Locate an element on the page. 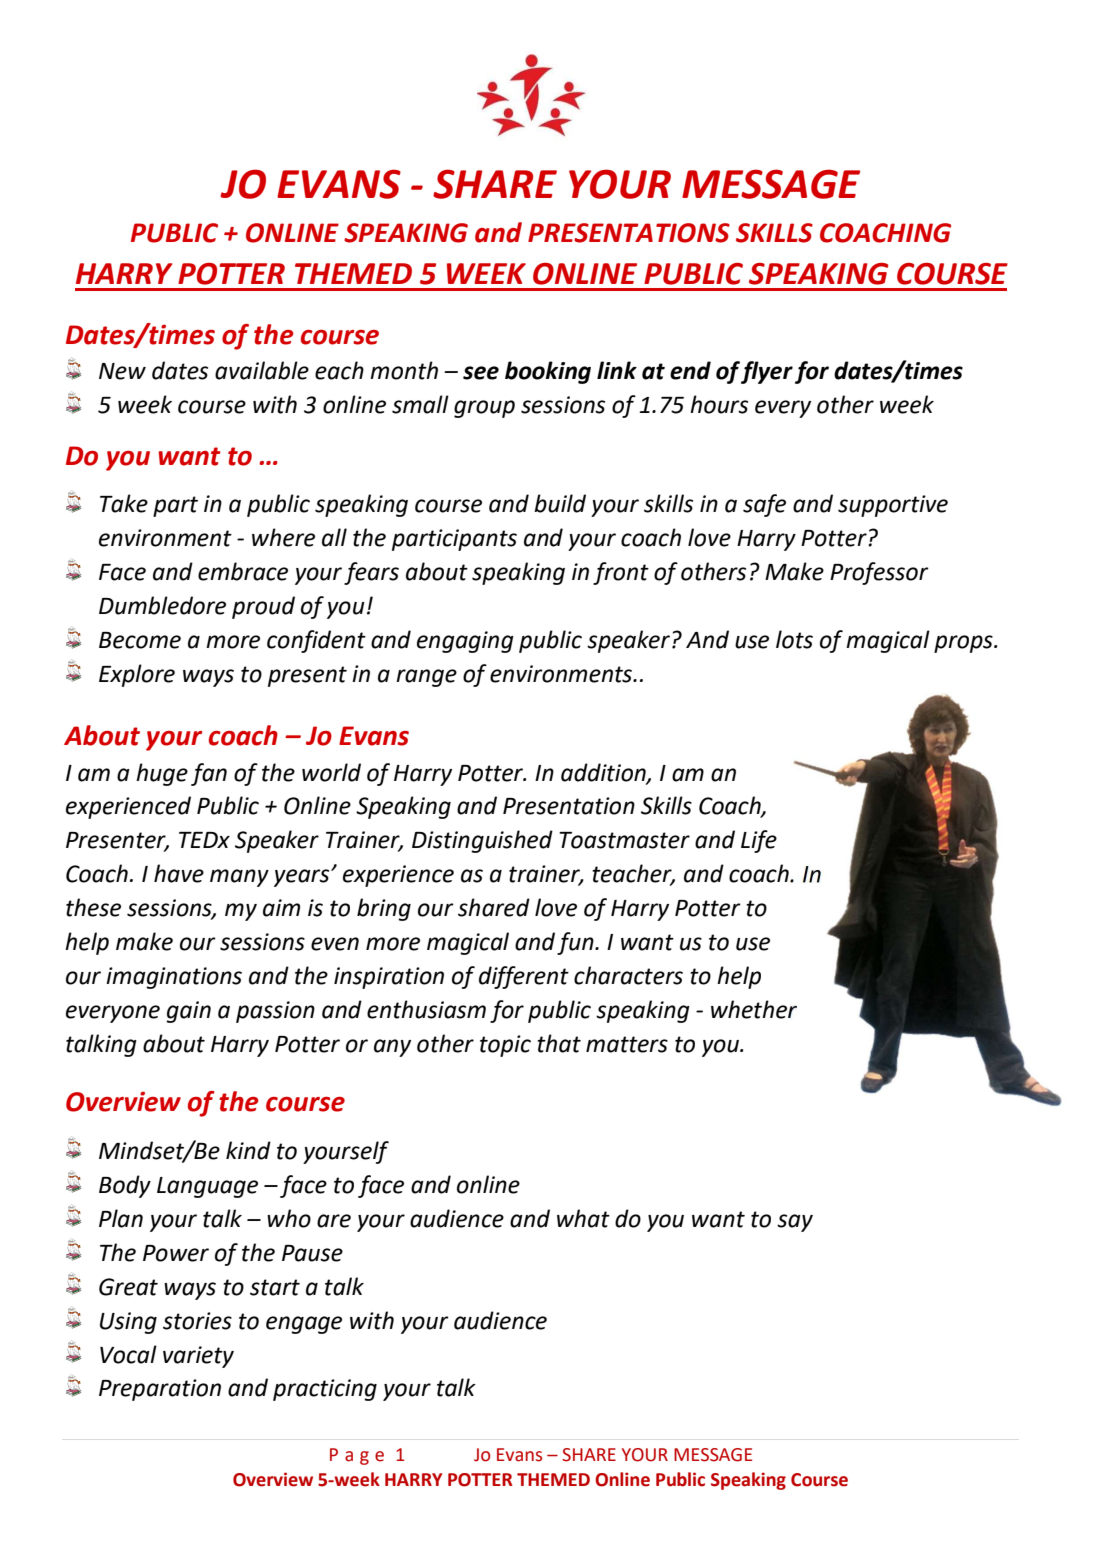 The height and width of the page is (1549, 1095). Distinguished is located at coordinates (482, 841).
